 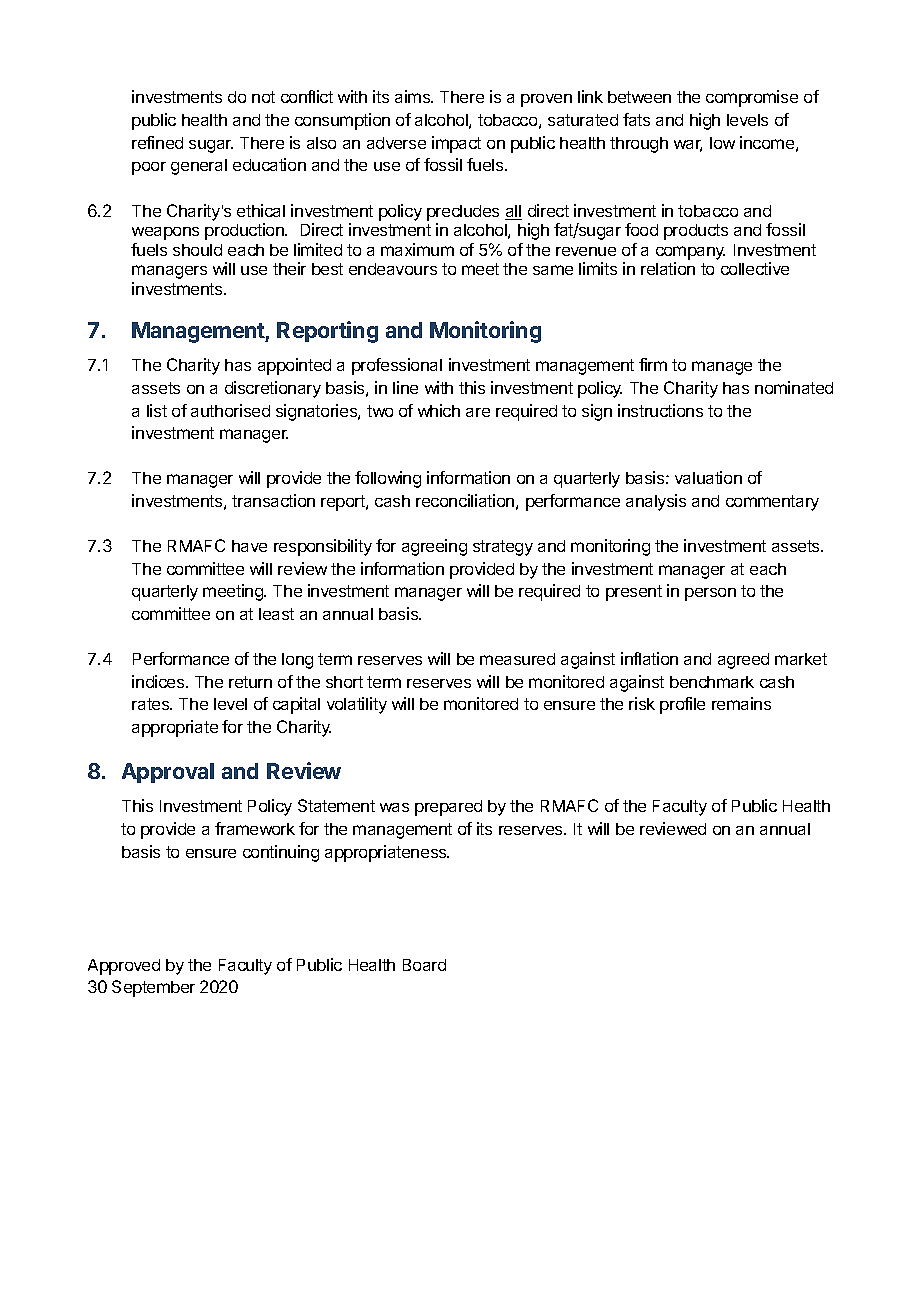 I want to click on person, so click(x=710, y=594).
